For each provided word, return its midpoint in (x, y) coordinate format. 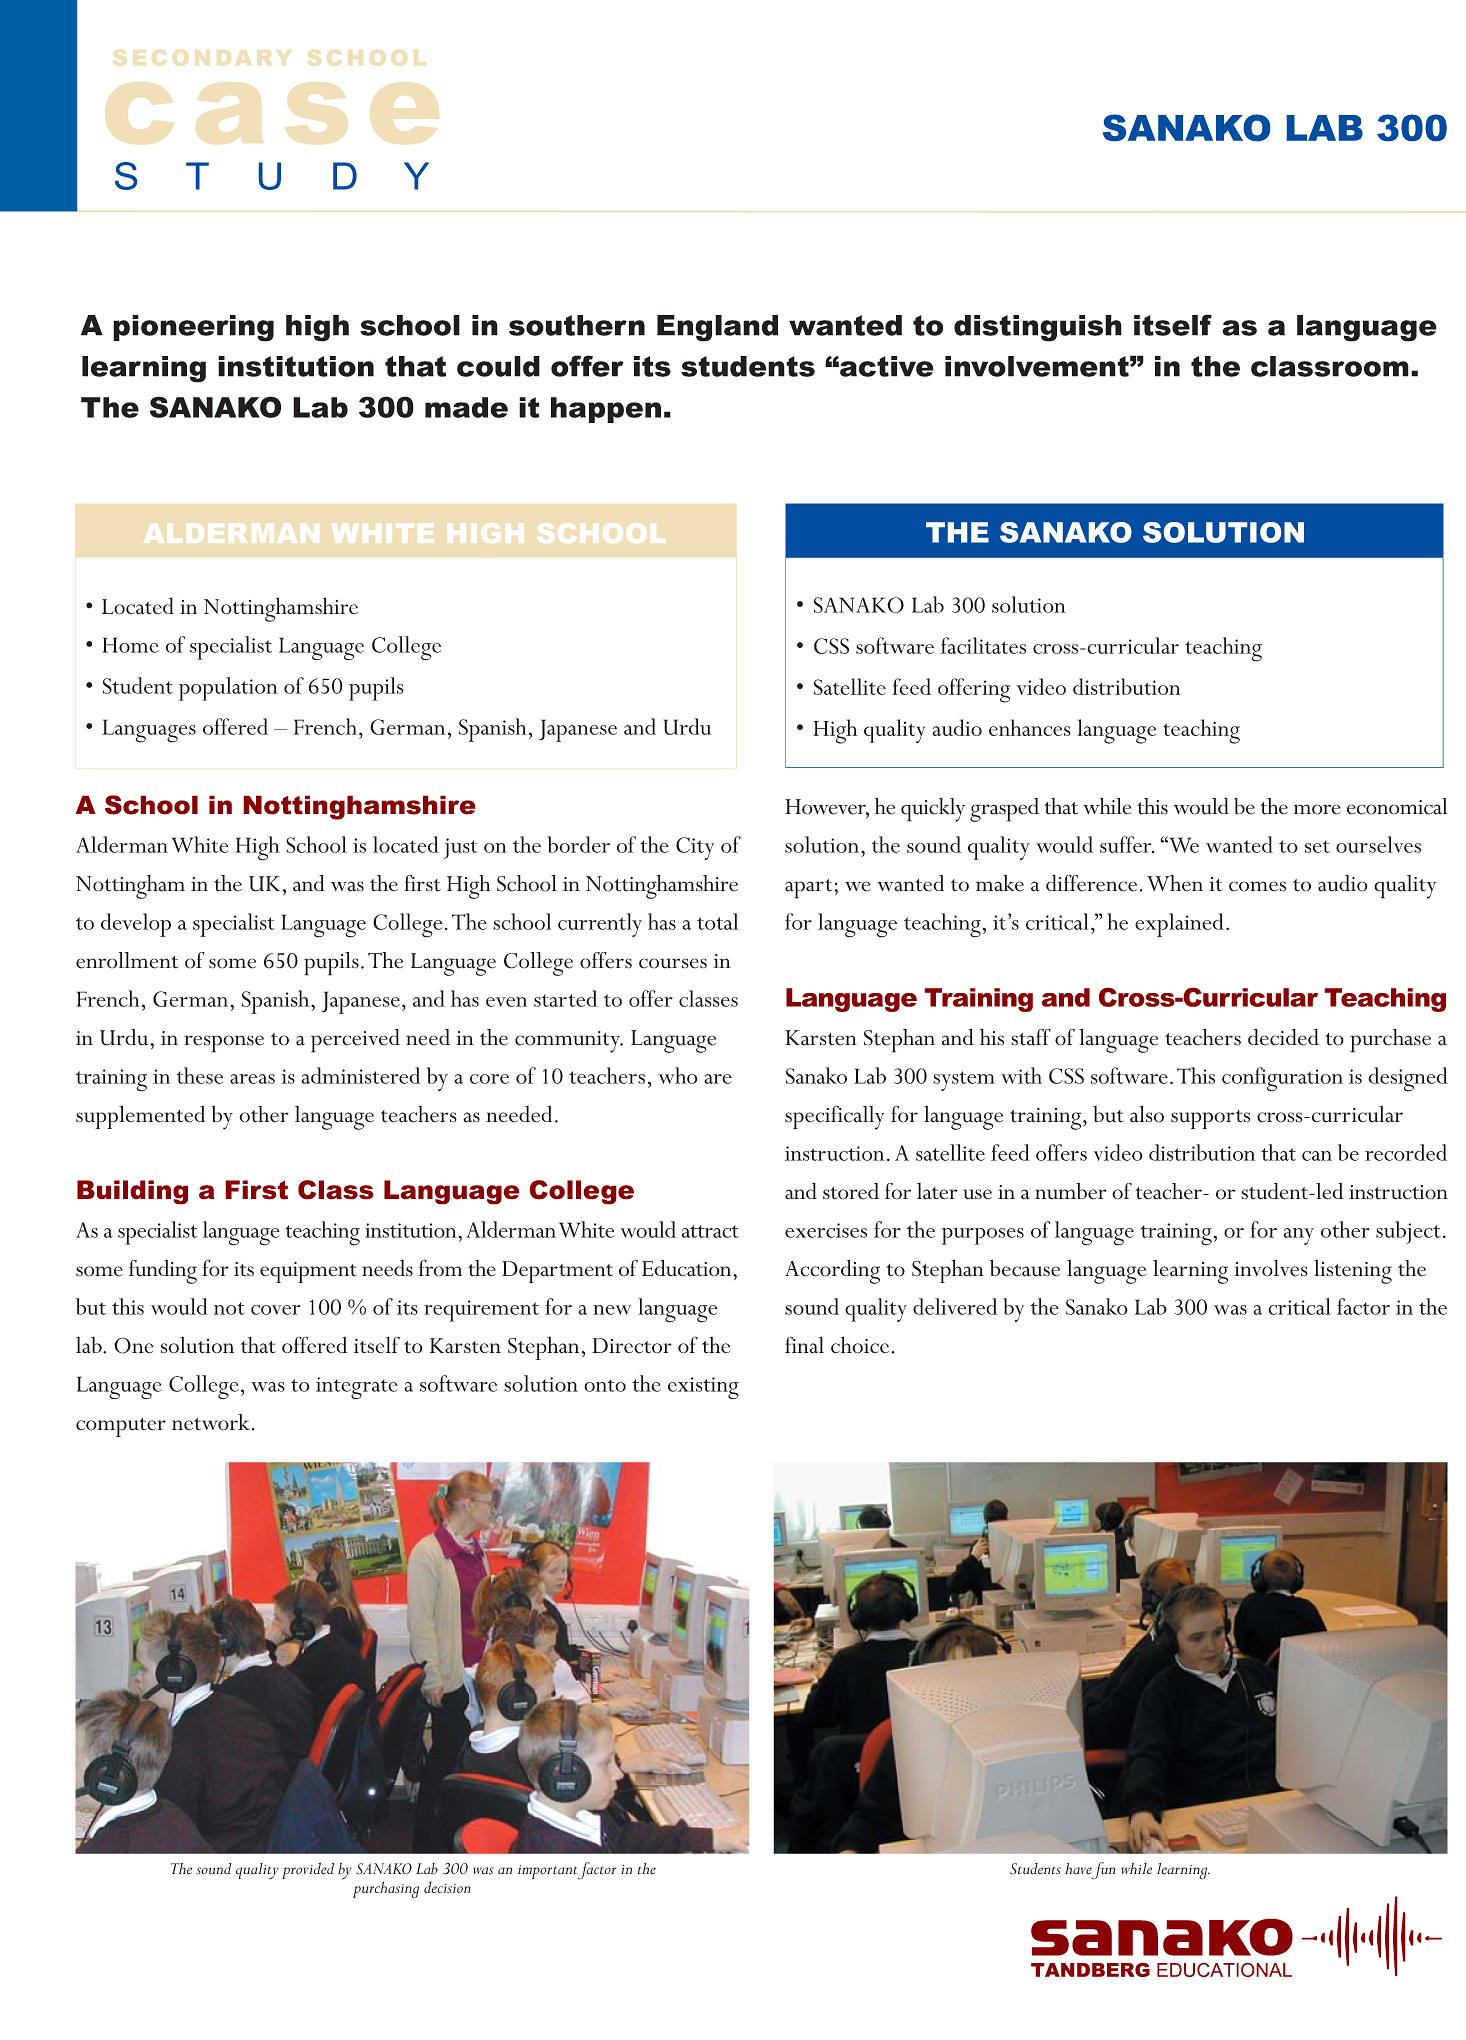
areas (252, 1079)
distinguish (1038, 328)
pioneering (193, 328)
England (717, 328)
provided (308, 1871)
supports (1210, 1119)
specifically (834, 1117)
